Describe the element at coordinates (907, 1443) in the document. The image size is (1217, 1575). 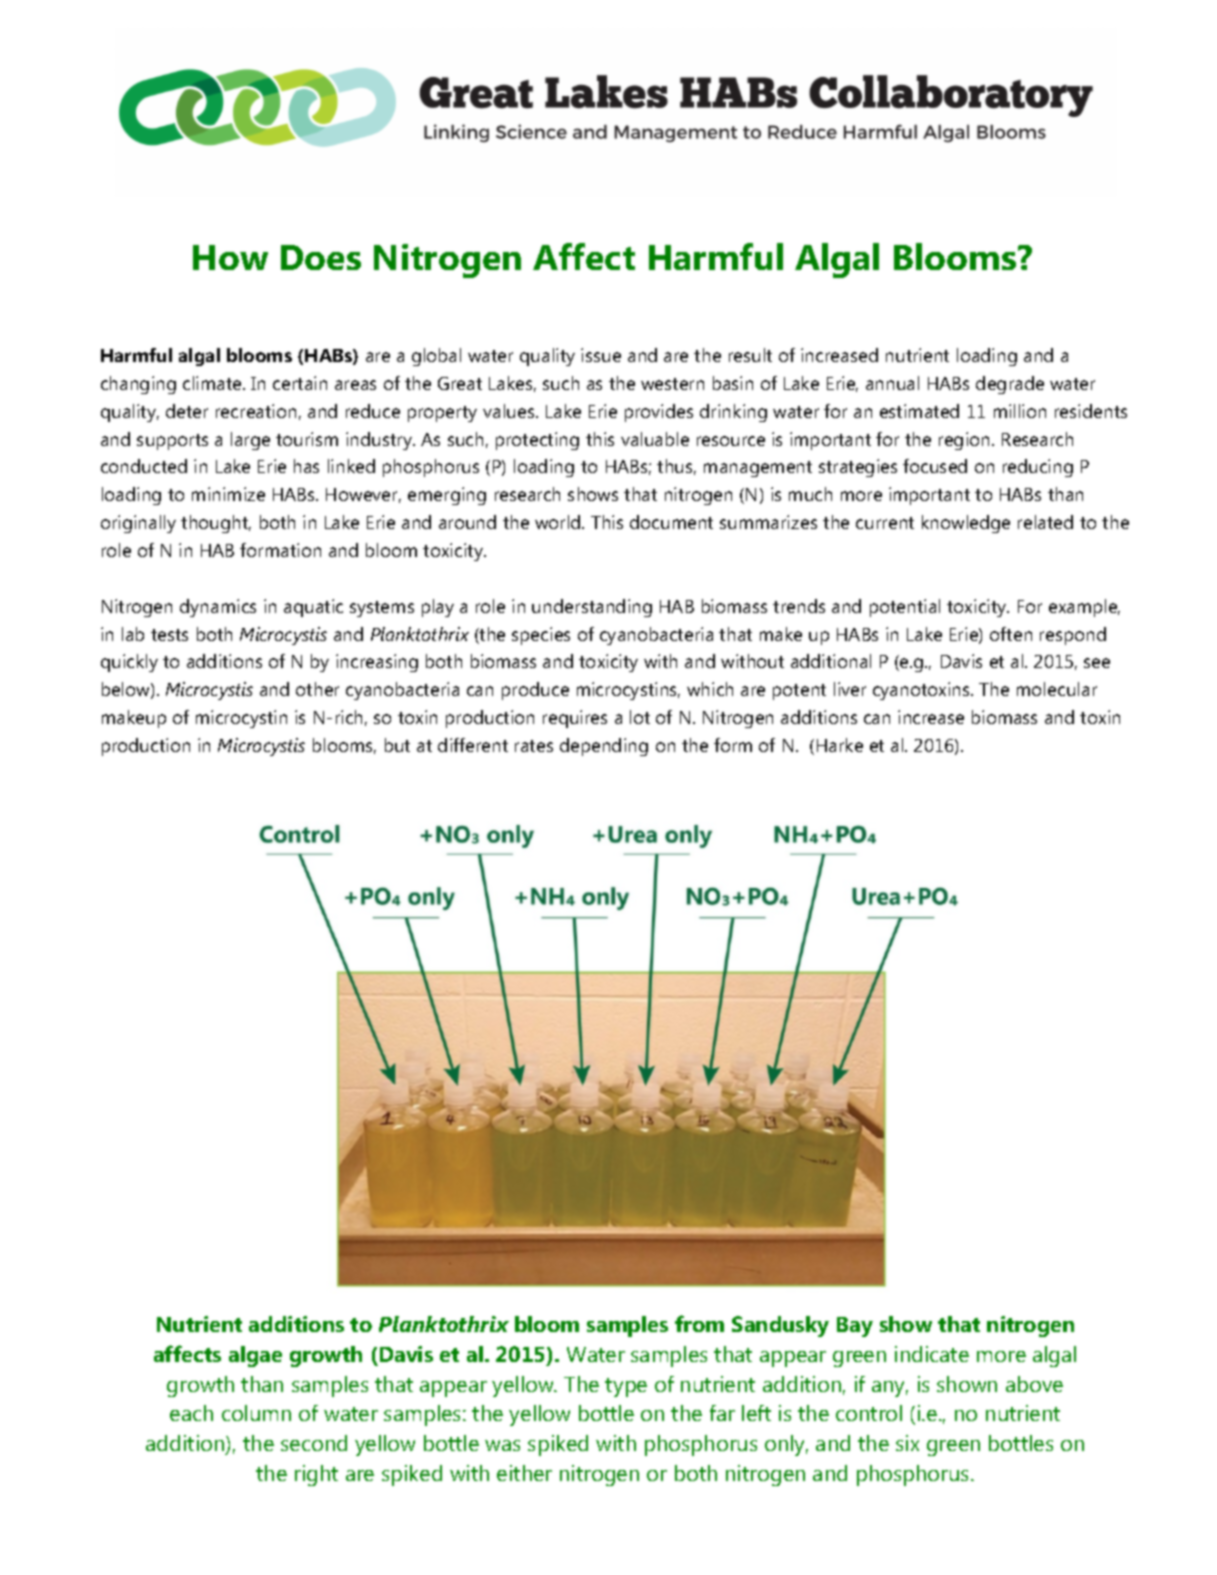
I see `six` at that location.
